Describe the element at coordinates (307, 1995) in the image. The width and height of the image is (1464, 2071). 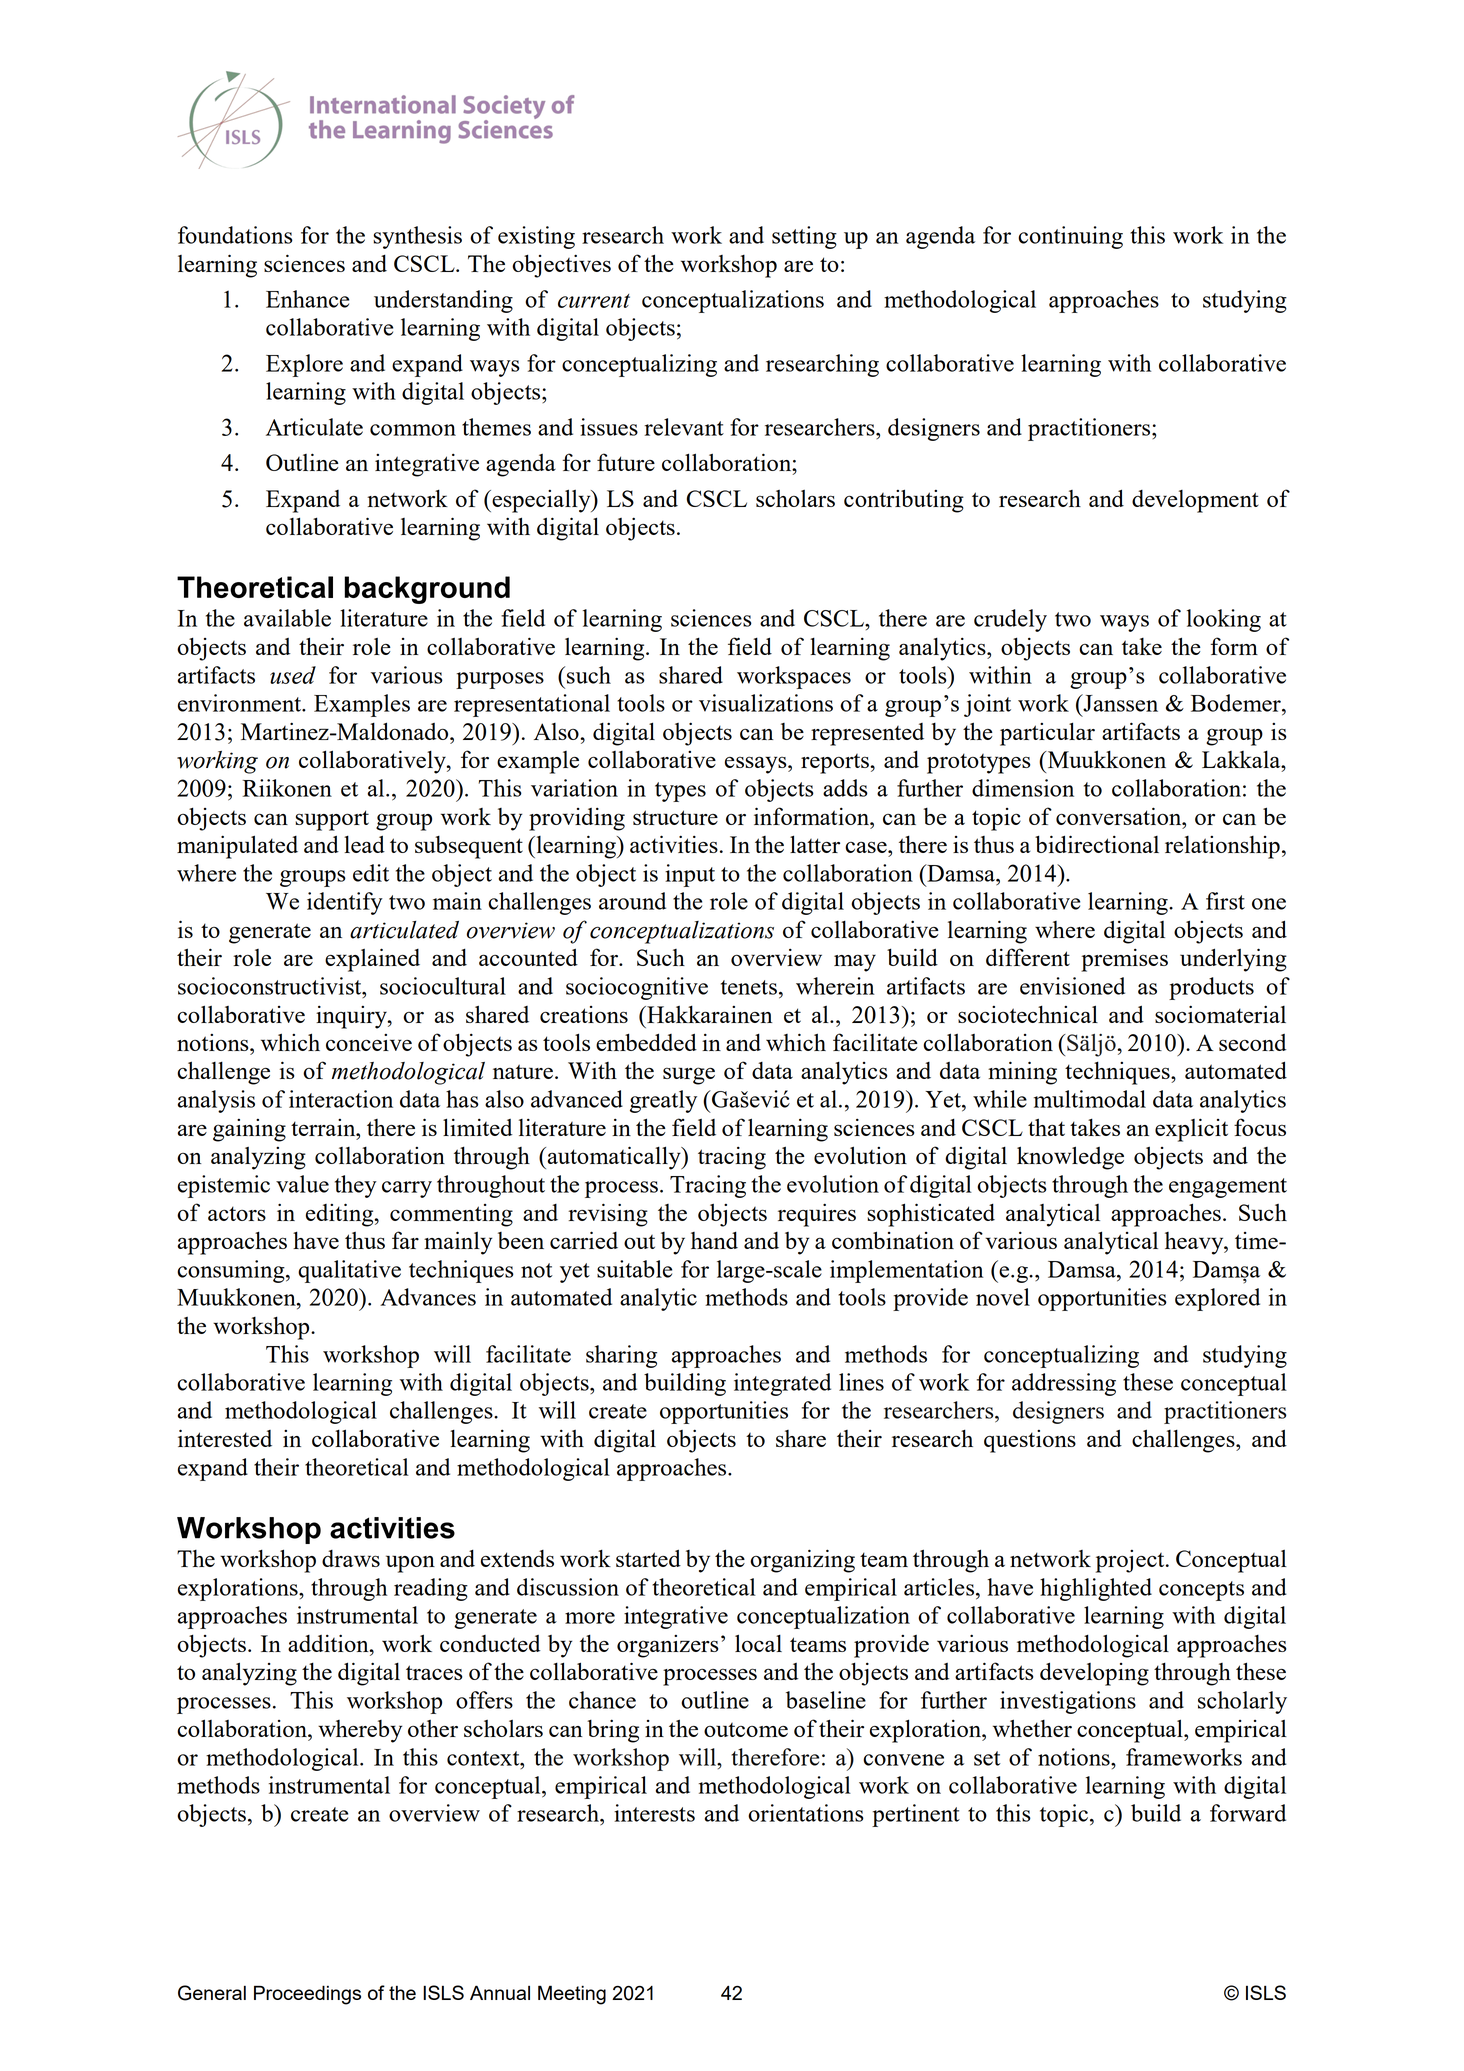
I see `Proceedings` at that location.
